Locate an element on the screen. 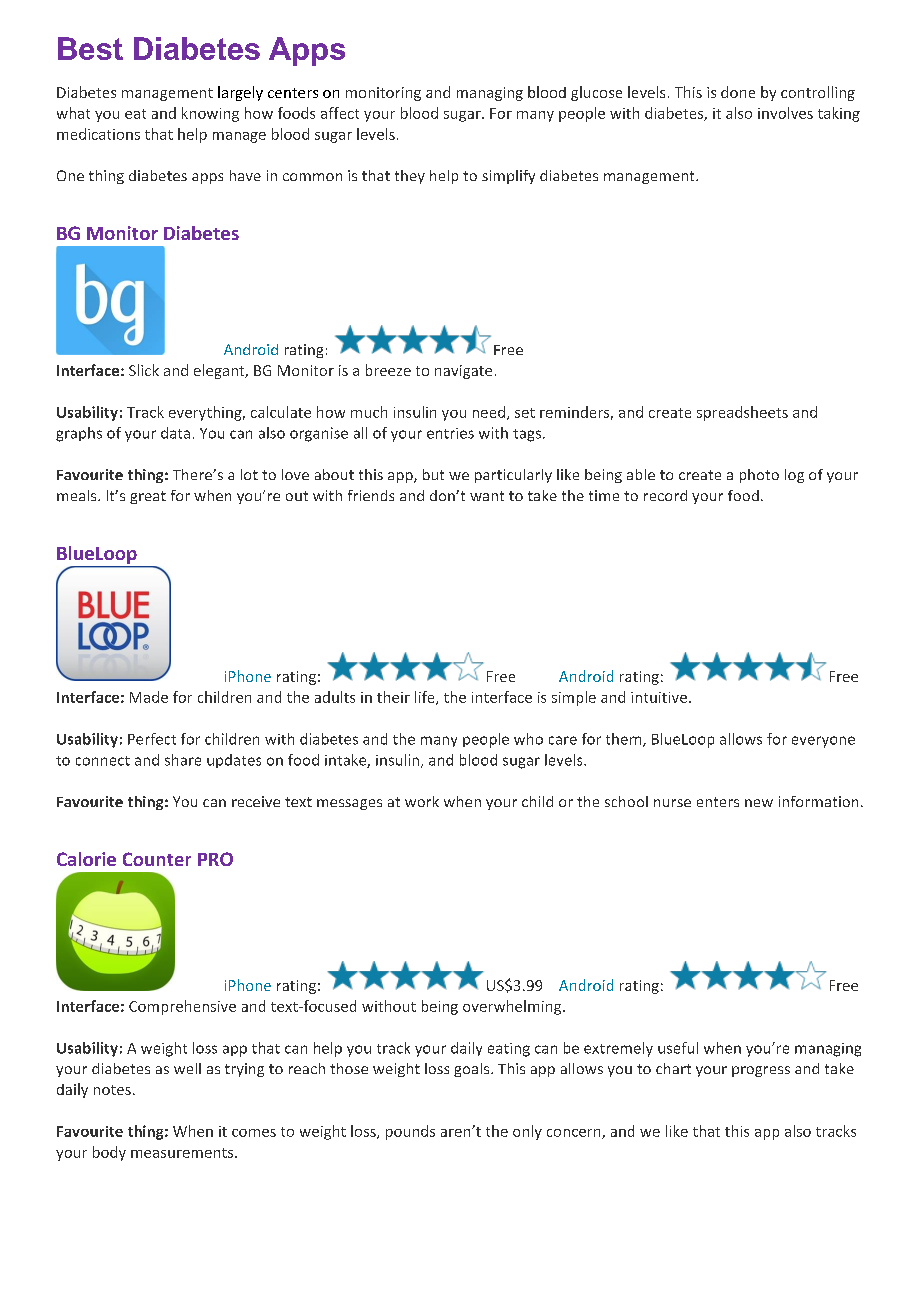 Image resolution: width=924 pixels, height=1308 pixels. navigate is located at coordinates (463, 372).
